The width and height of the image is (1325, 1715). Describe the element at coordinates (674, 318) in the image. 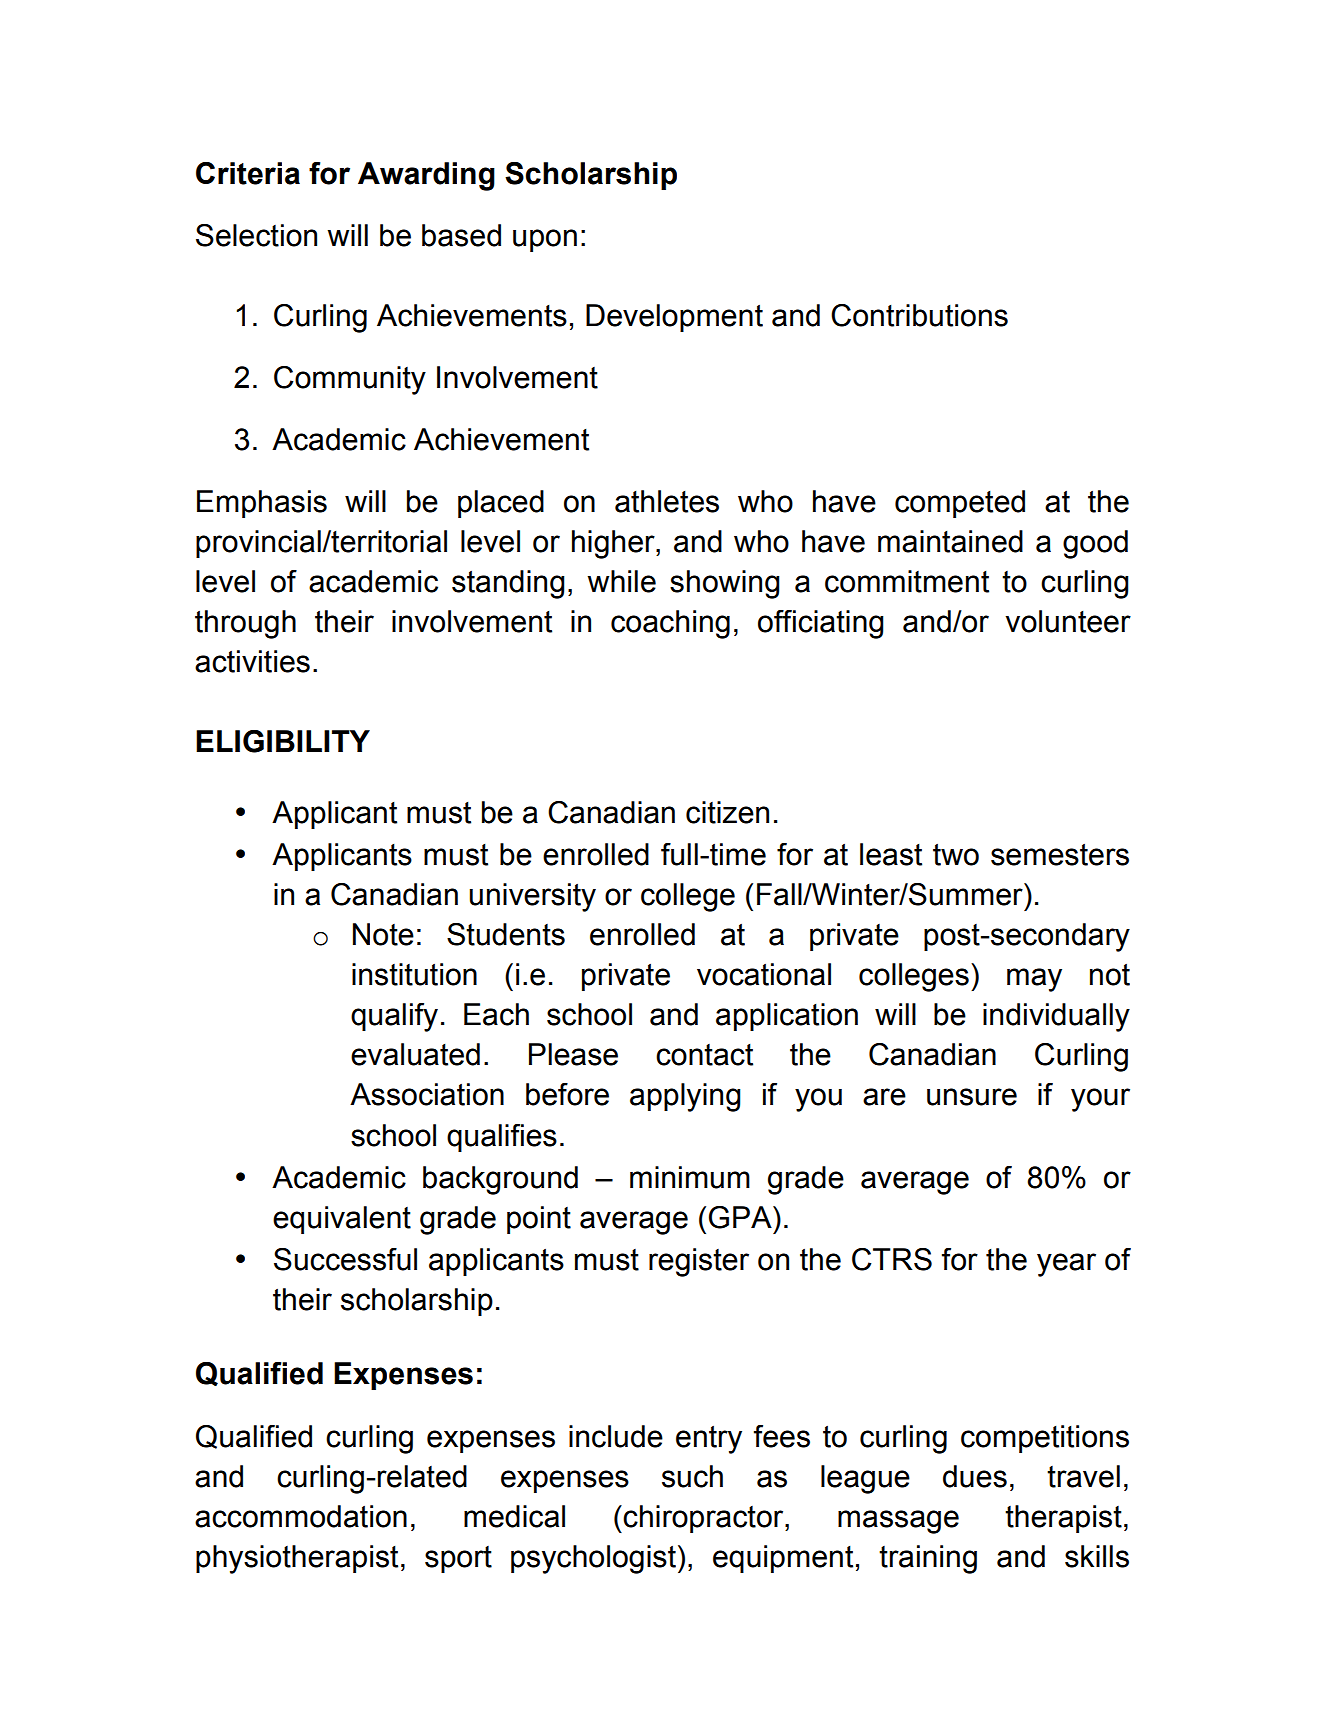

I see `Development` at that location.
